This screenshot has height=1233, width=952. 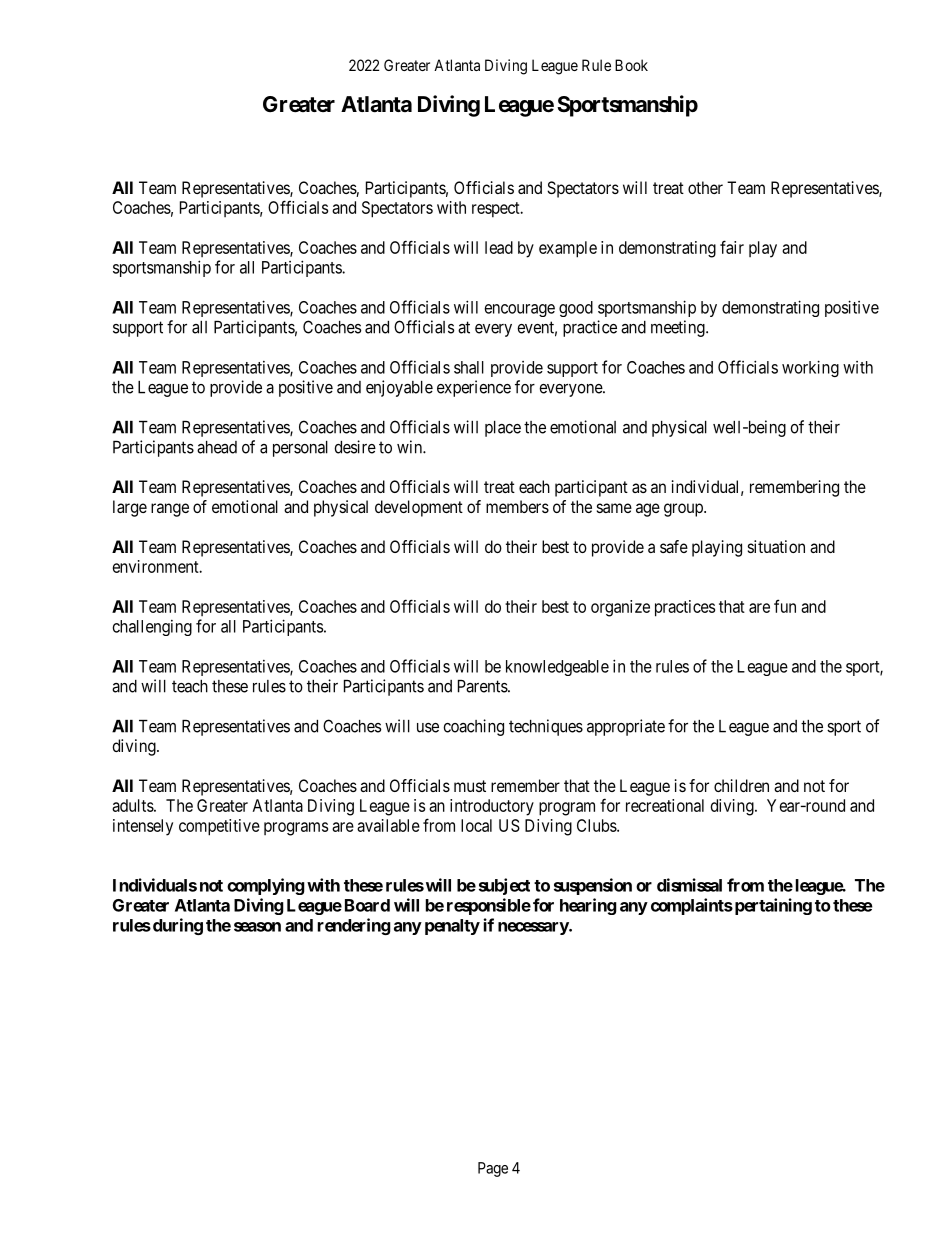 What do you see at coordinates (785, 606) in the screenshot?
I see `fun` at bounding box center [785, 606].
